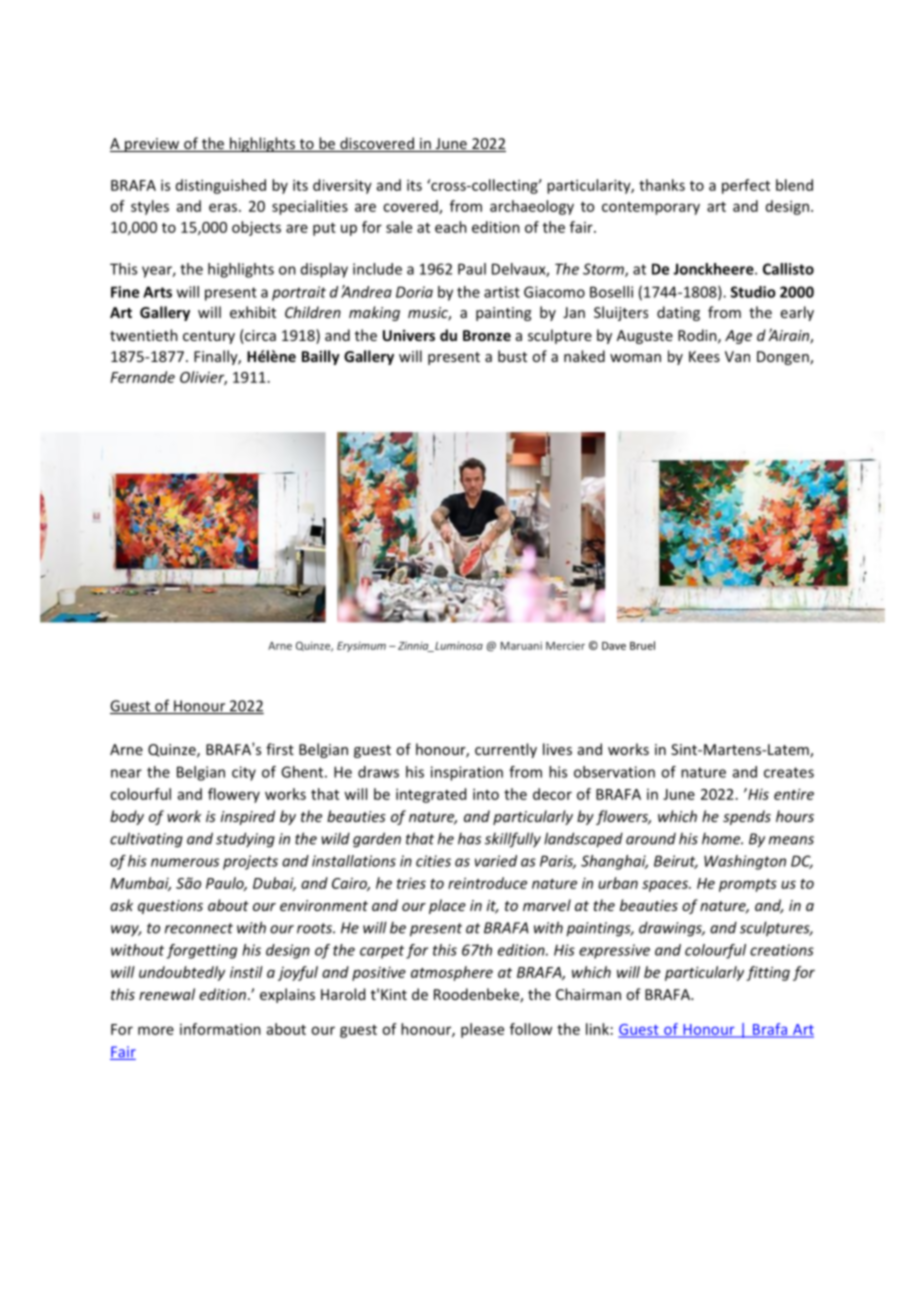 The height and width of the document is (1309, 924). Describe the element at coordinates (451, 227) in the document. I see `each` at that location.
